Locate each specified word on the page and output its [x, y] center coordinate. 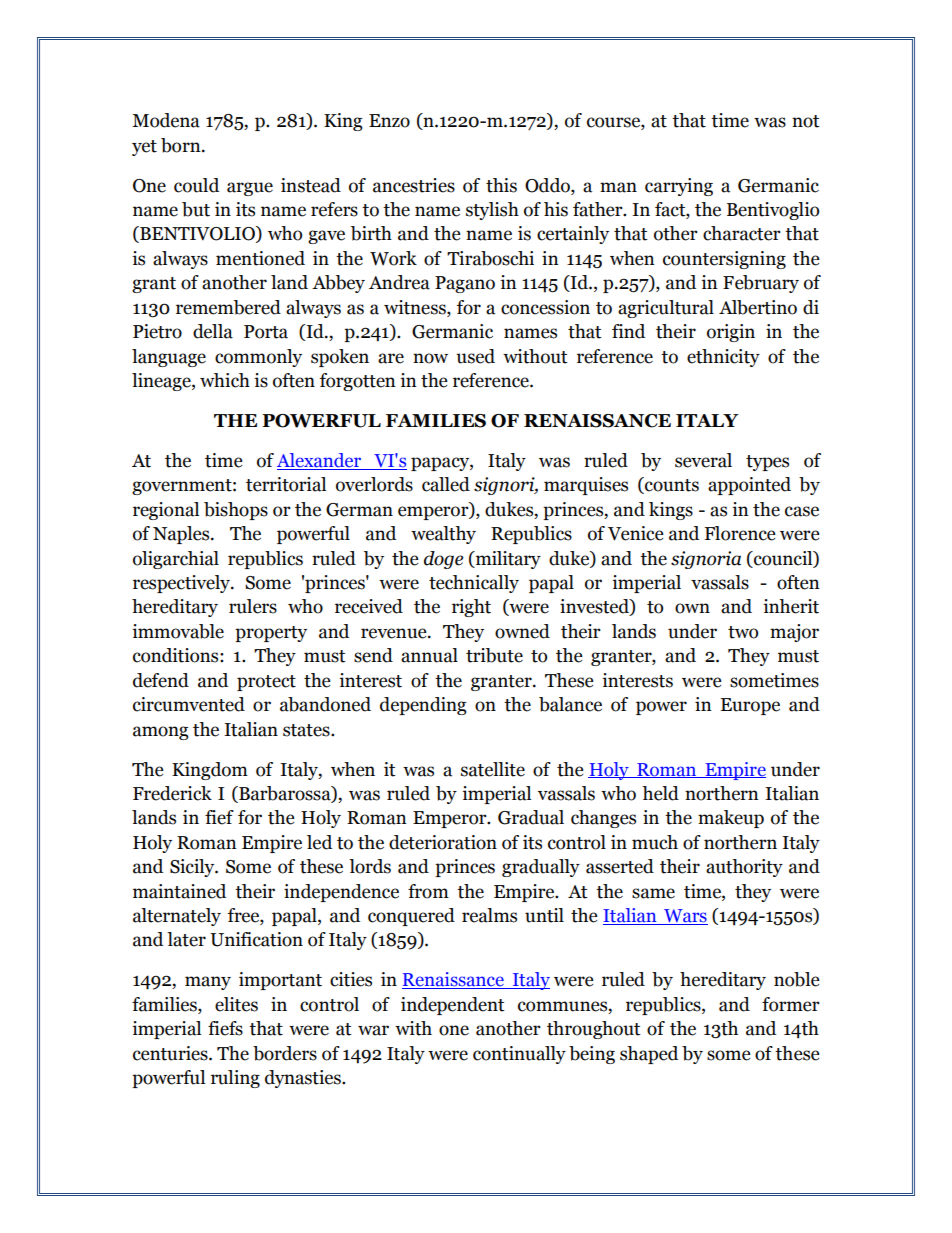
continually [519, 1055]
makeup [731, 819]
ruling [235, 1079]
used [475, 356]
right [471, 608]
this [501, 185]
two [743, 632]
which [225, 380]
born [182, 145]
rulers [253, 606]
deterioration [443, 842]
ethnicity [723, 358]
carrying [679, 187]
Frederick [172, 793]
